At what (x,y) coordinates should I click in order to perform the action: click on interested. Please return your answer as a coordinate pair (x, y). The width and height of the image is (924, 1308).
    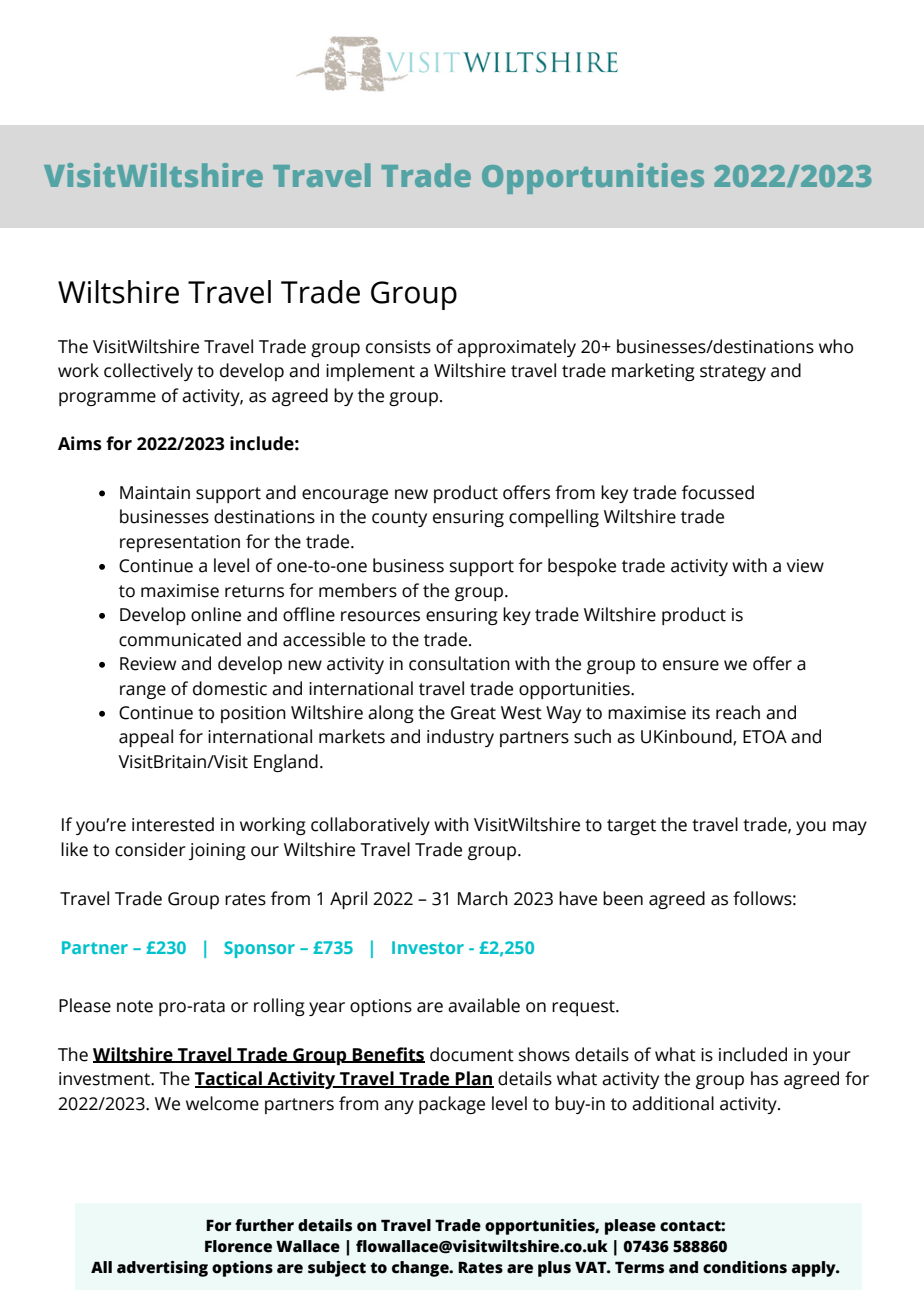
    Looking at the image, I should click on (173, 824).
